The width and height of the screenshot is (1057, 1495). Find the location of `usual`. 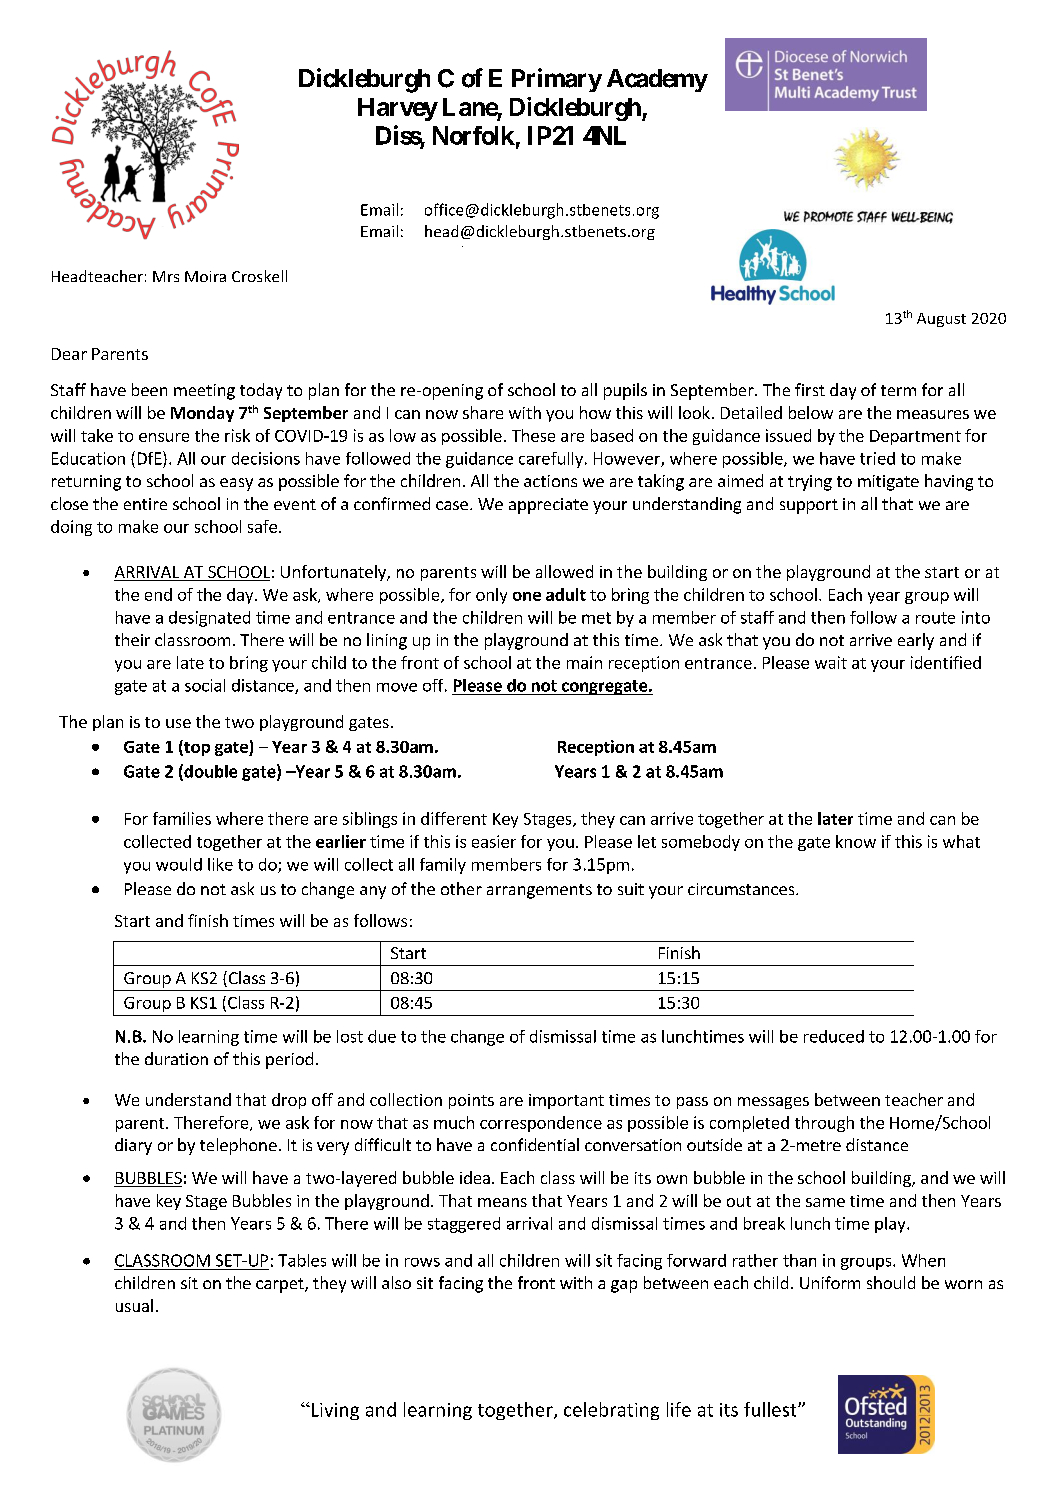

usual is located at coordinates (134, 1305).
